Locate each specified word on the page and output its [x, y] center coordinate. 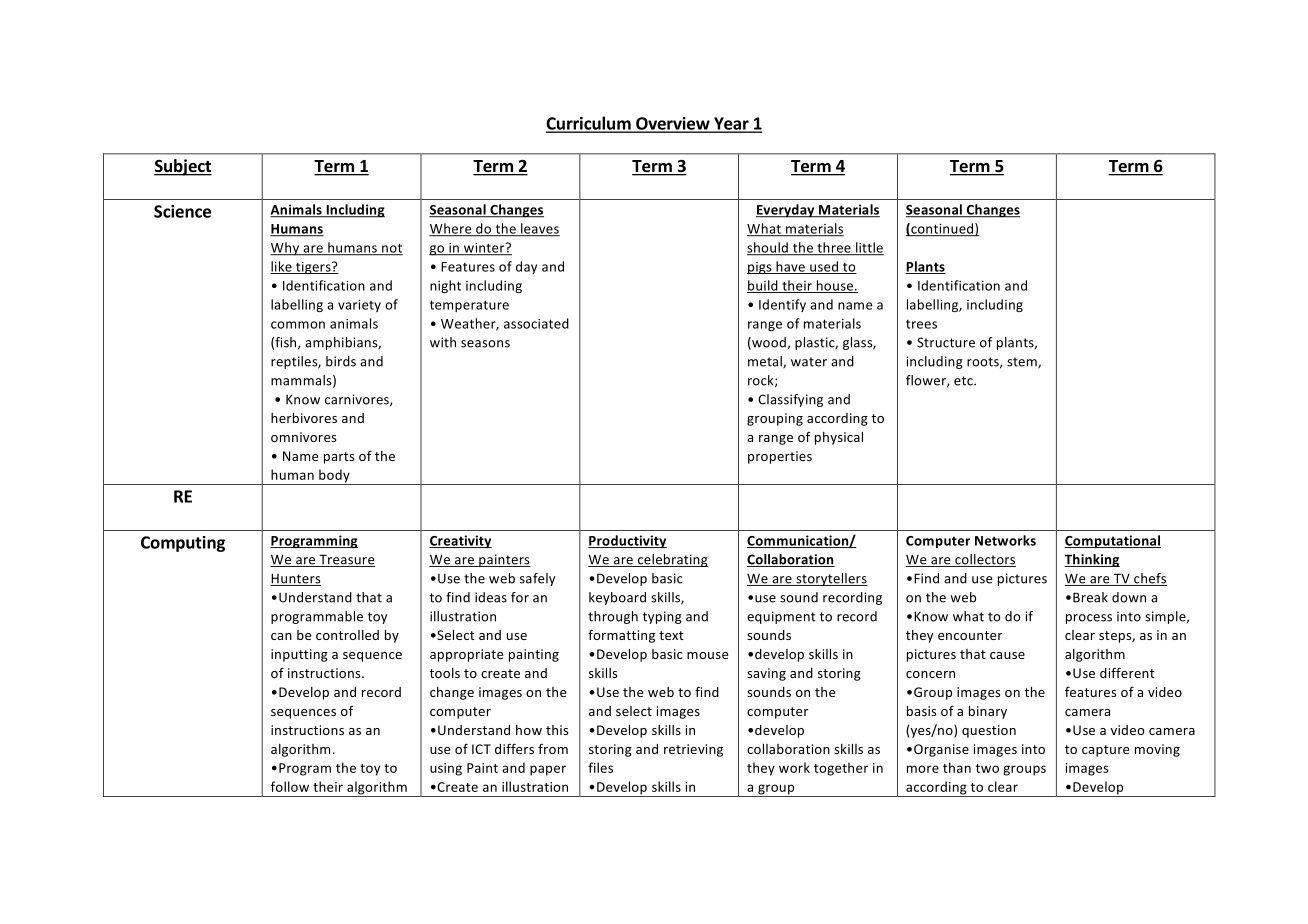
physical [839, 438]
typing [662, 617]
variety [359, 306]
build [763, 286]
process [1089, 619]
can [281, 636]
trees [921, 324]
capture [1105, 751]
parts [339, 458]
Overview [673, 124]
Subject [183, 167]
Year [731, 124]
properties [780, 457]
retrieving [693, 750]
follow [290, 786]
